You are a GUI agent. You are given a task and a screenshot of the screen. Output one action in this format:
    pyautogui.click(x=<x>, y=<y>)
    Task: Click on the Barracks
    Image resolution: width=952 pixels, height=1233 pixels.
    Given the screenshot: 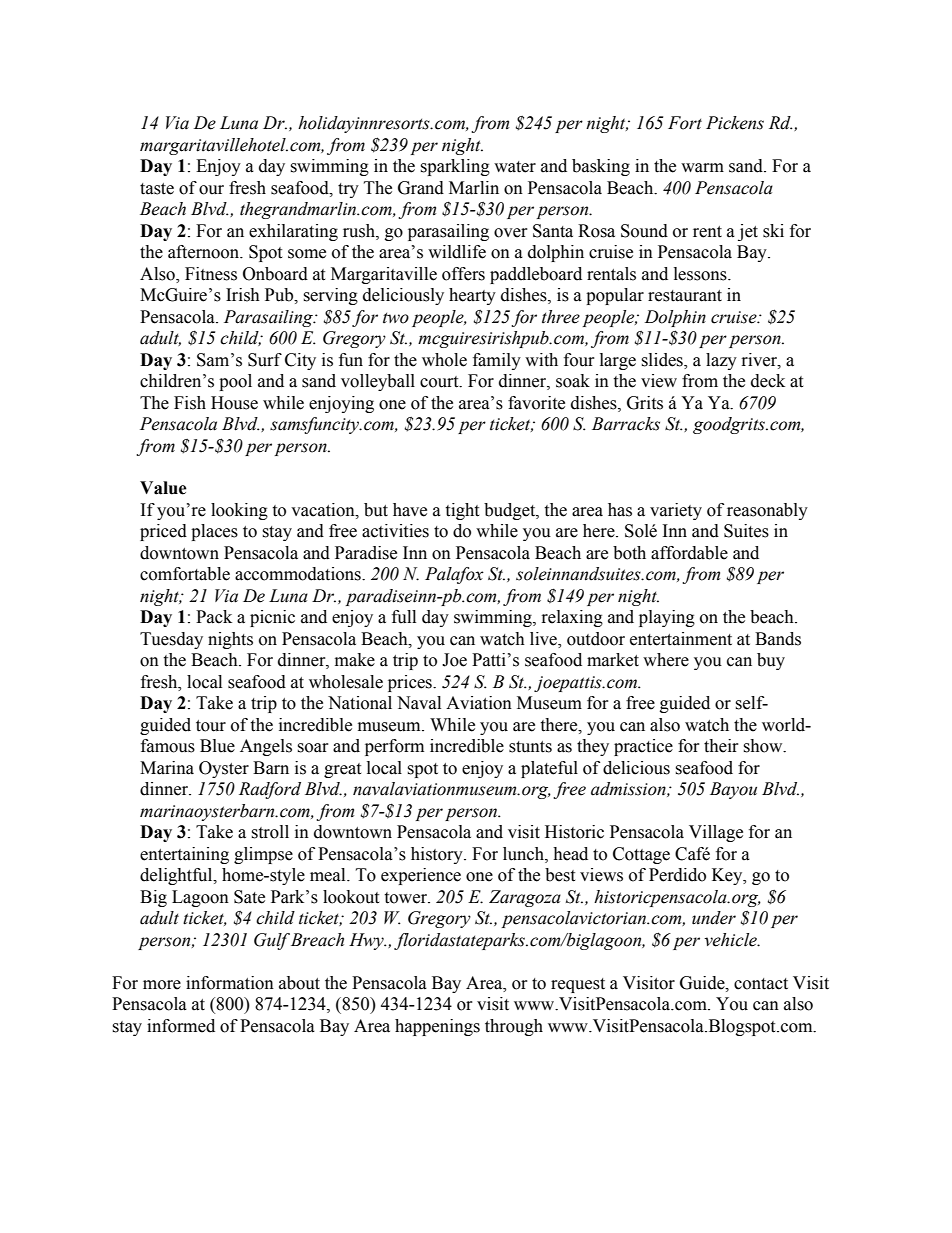 What is the action you would take?
    pyautogui.click(x=626, y=424)
